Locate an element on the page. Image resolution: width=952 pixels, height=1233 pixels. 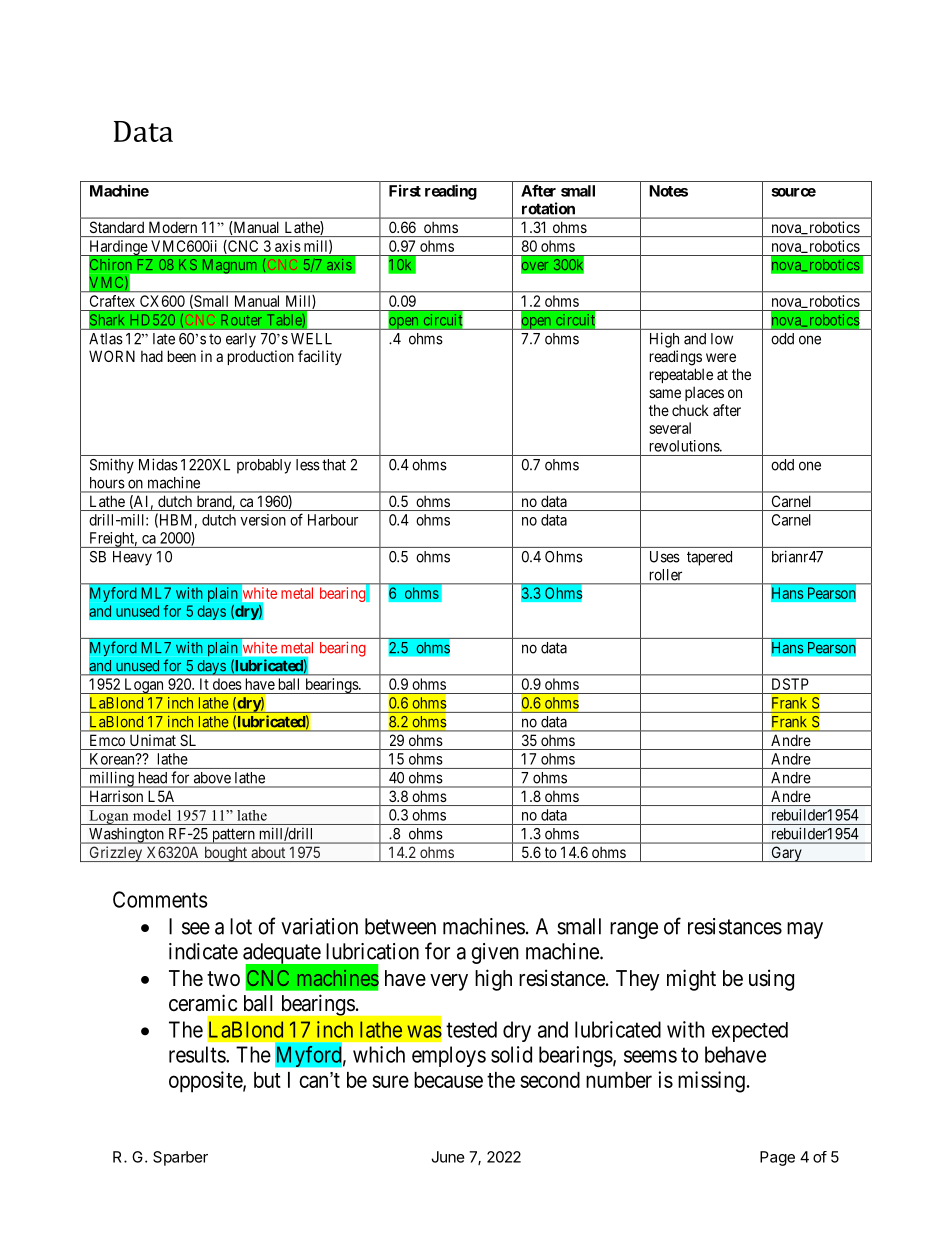
low is located at coordinates (722, 339).
